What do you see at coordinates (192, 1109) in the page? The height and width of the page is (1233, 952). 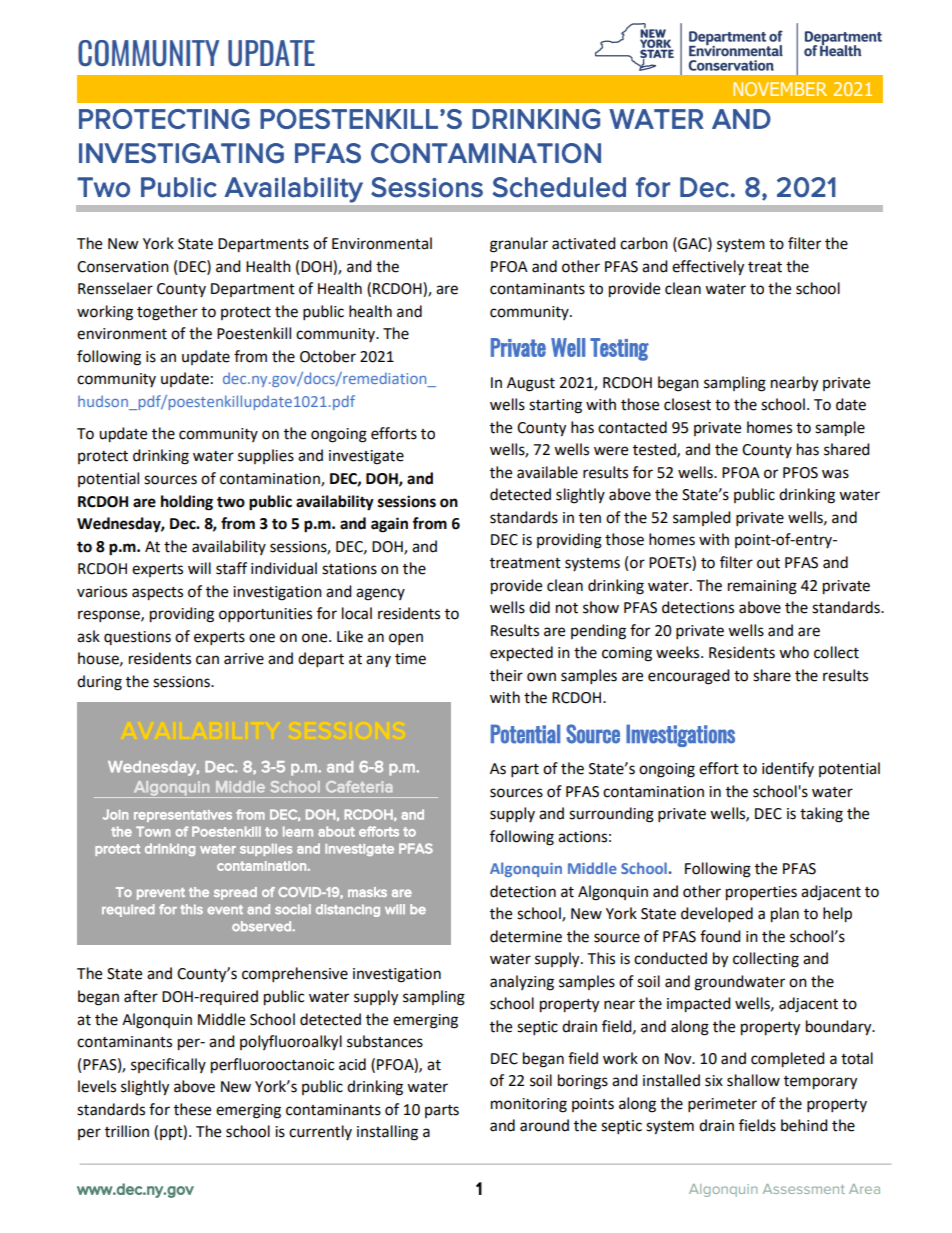 I see `these` at bounding box center [192, 1109].
